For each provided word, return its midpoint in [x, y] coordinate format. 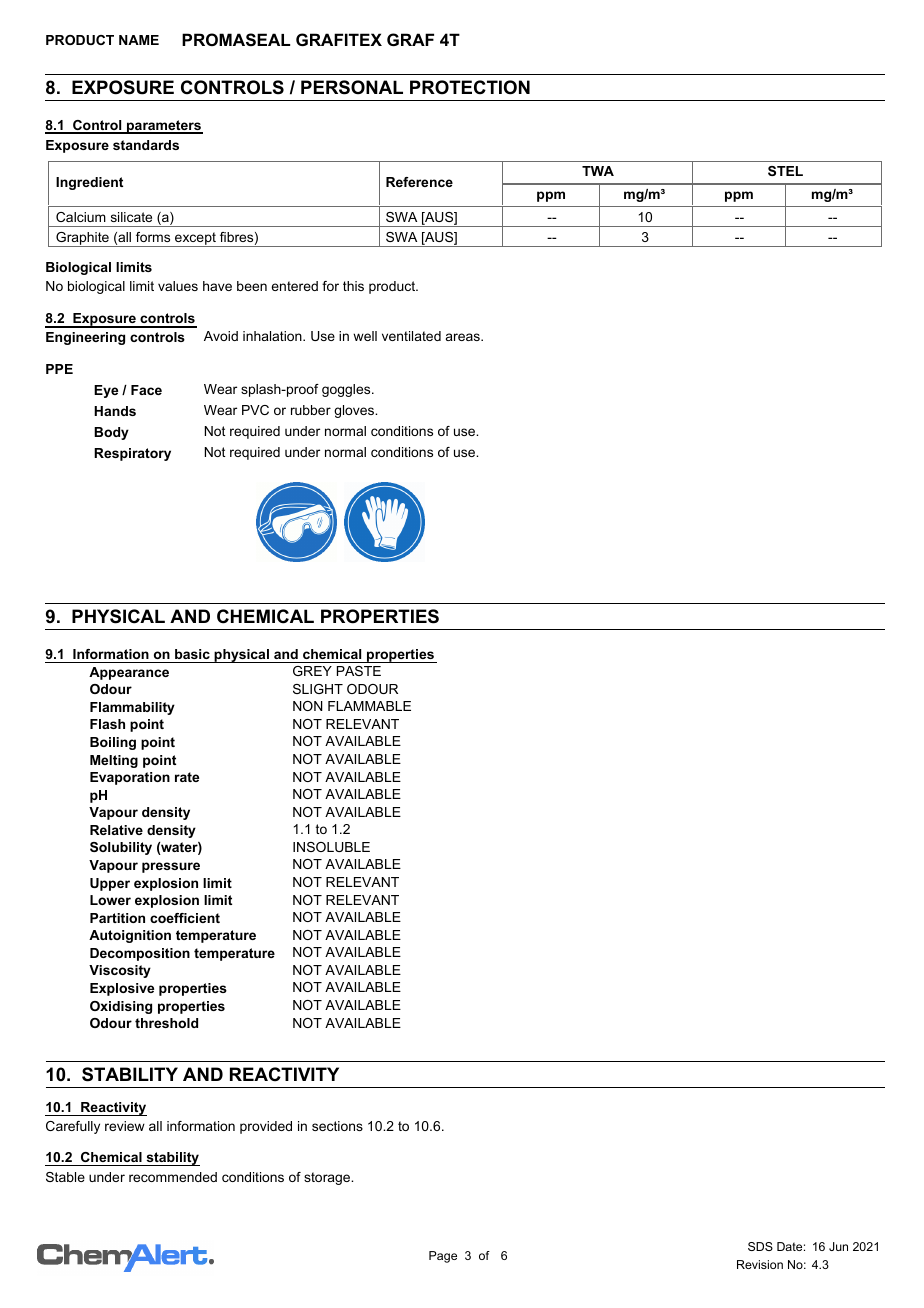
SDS [760, 1246]
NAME [139, 40]
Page [443, 1257]
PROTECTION [470, 87]
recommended [173, 1177]
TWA [598, 171]
